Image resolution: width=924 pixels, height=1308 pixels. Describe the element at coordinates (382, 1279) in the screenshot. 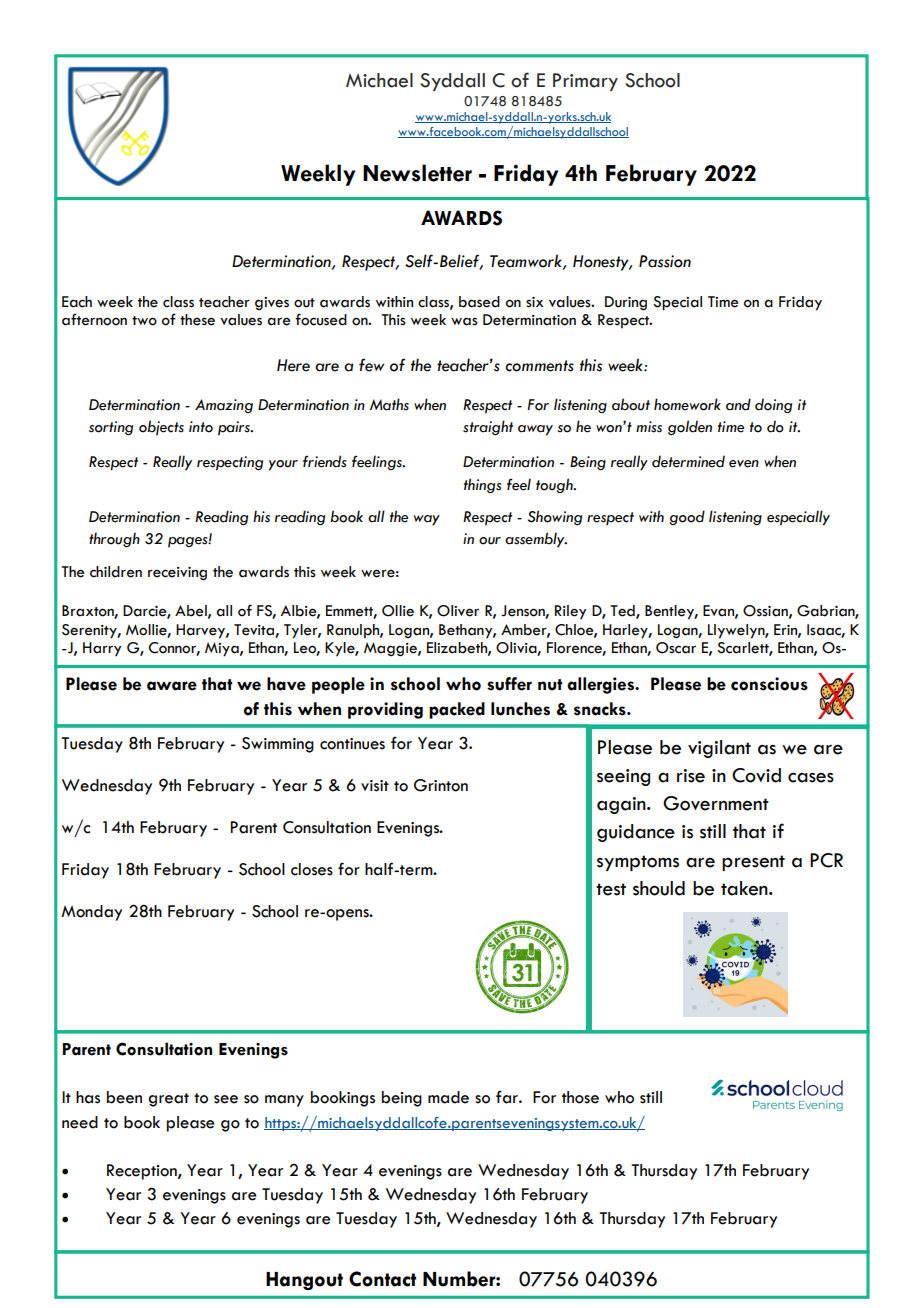

I see `Contact` at that location.
